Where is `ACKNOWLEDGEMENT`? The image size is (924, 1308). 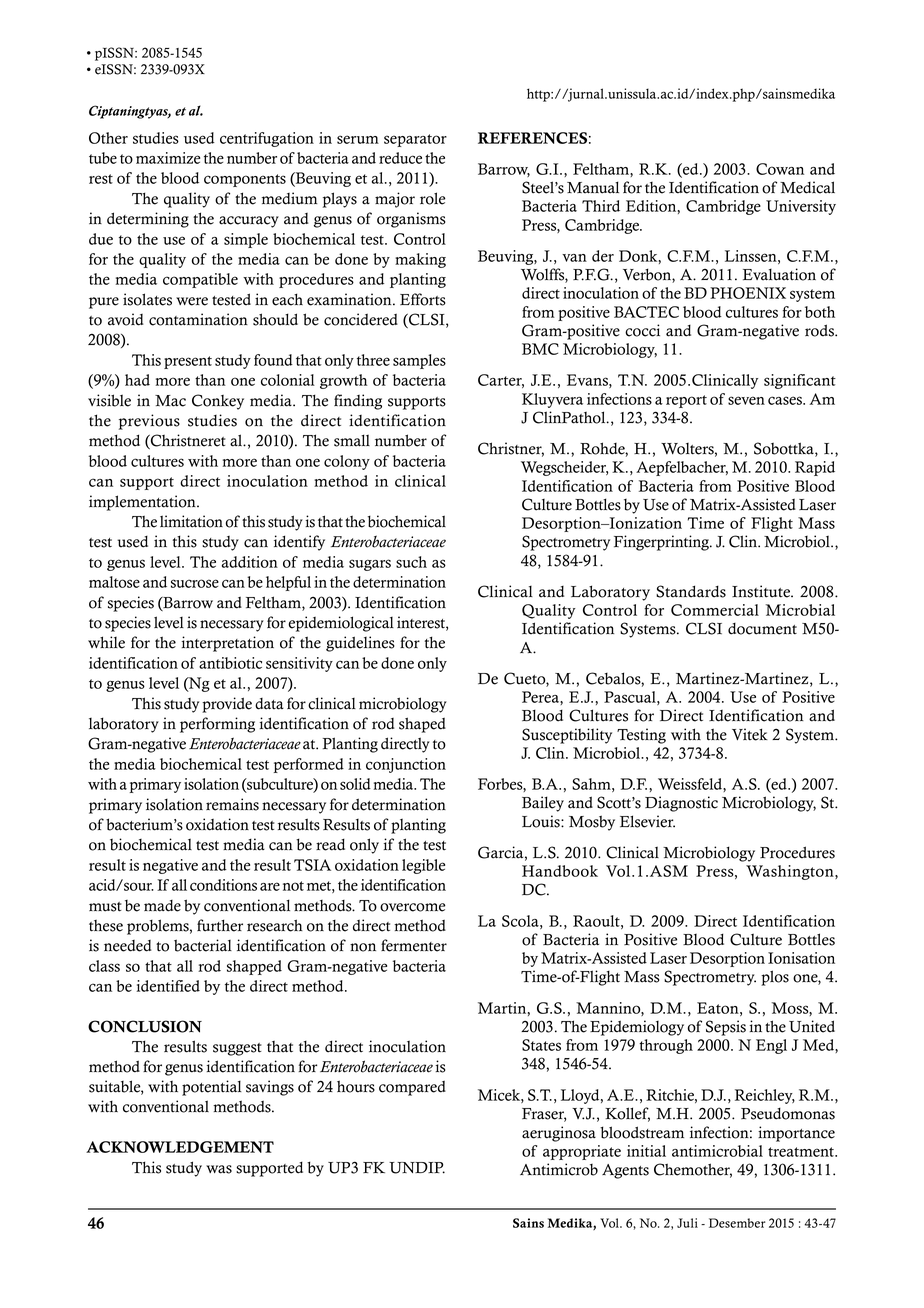 ACKNOWLEDGEMENT is located at coordinates (180, 1147).
